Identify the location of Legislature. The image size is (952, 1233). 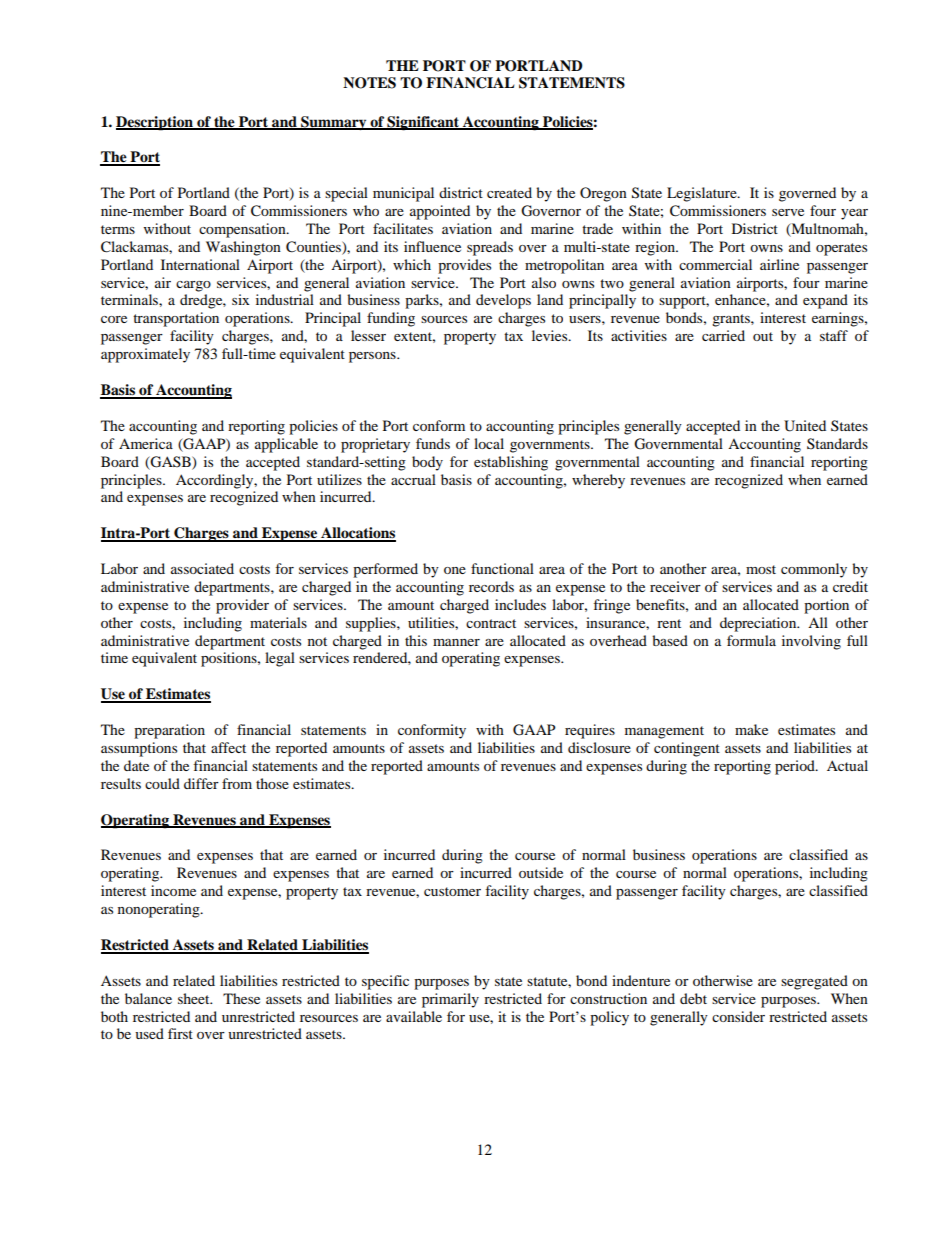
(703, 194).
